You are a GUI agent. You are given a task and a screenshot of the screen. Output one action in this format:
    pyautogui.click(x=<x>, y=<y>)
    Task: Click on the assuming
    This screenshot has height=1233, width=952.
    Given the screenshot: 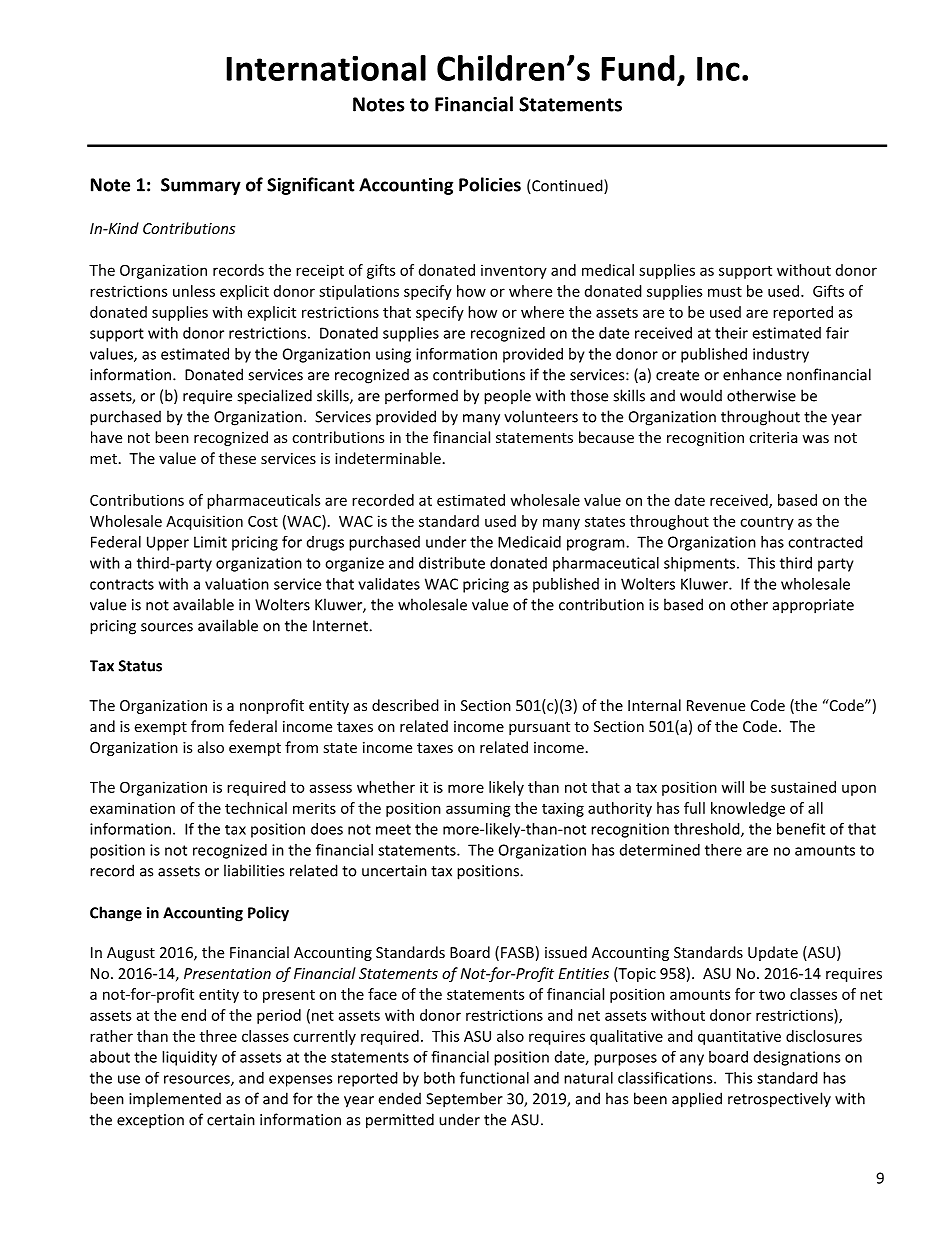 What is the action you would take?
    pyautogui.click(x=478, y=809)
